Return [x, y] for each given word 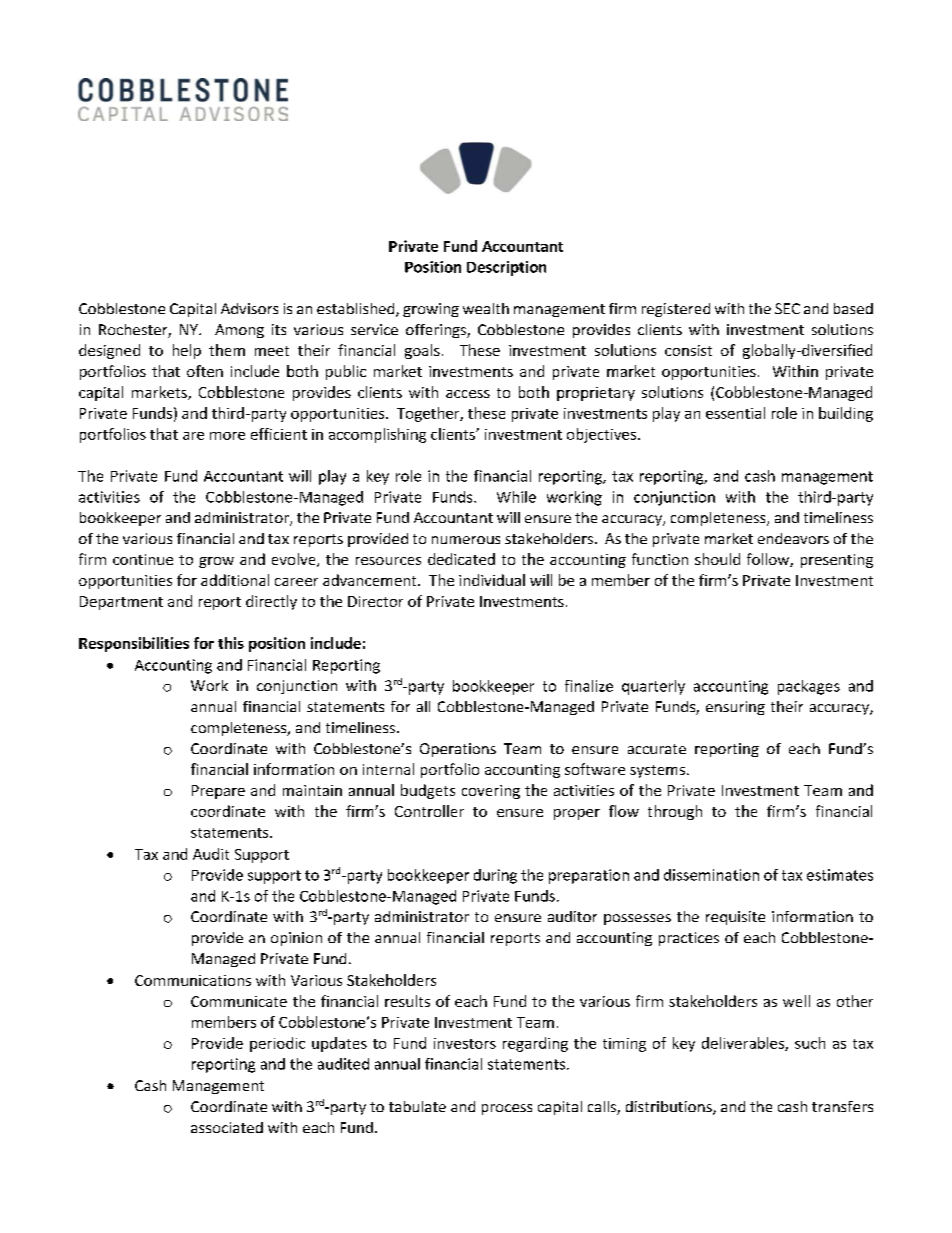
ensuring [735, 708]
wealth [486, 308]
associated [227, 1127]
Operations [458, 750]
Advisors [249, 308]
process [507, 1109]
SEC [787, 308]
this [231, 643]
